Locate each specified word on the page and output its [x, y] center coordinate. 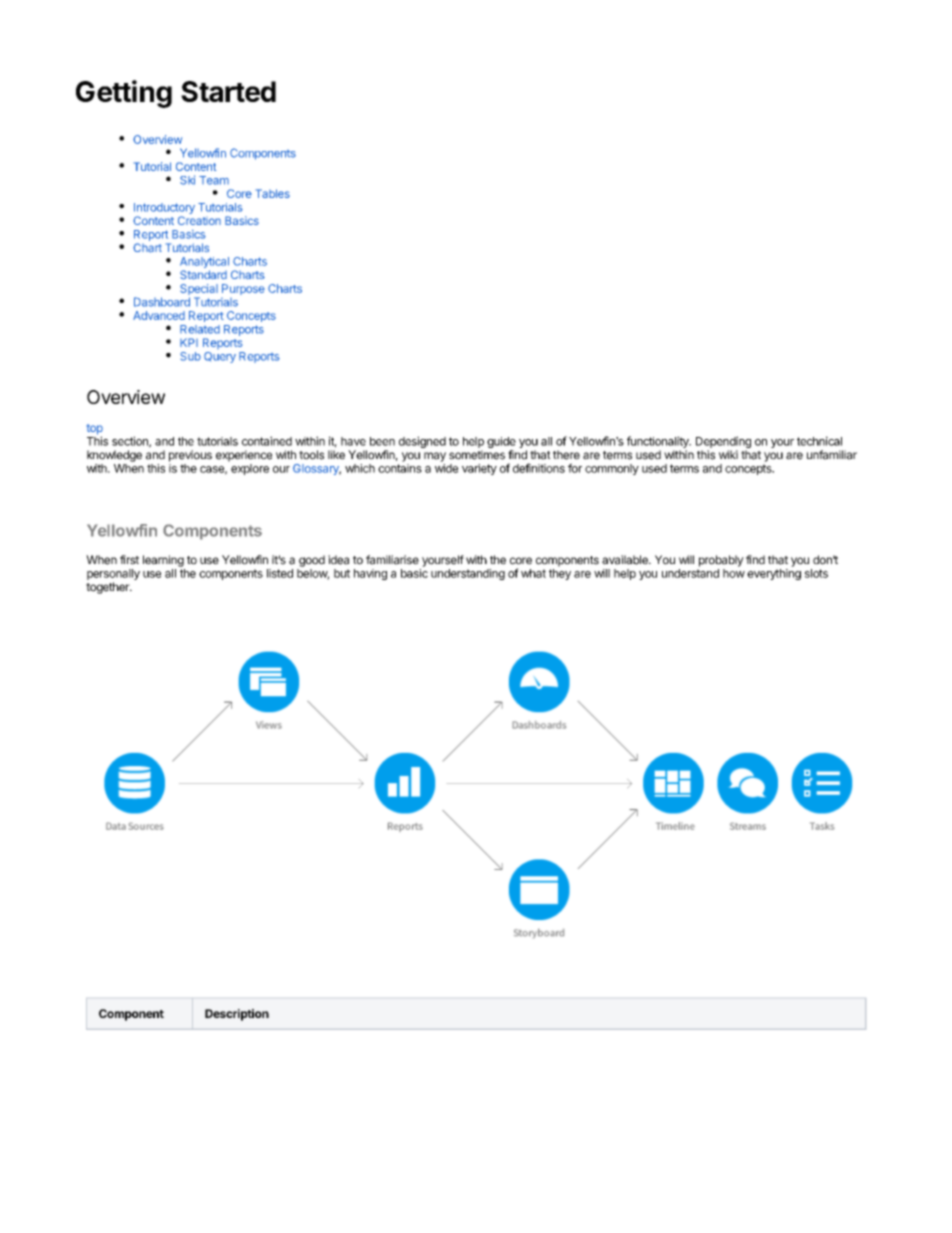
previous [190, 456]
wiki [728, 454]
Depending [723, 443]
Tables [273, 193]
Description [237, 1015]
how [734, 573]
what [533, 573]
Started [228, 91]
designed [422, 442]
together [109, 588]
